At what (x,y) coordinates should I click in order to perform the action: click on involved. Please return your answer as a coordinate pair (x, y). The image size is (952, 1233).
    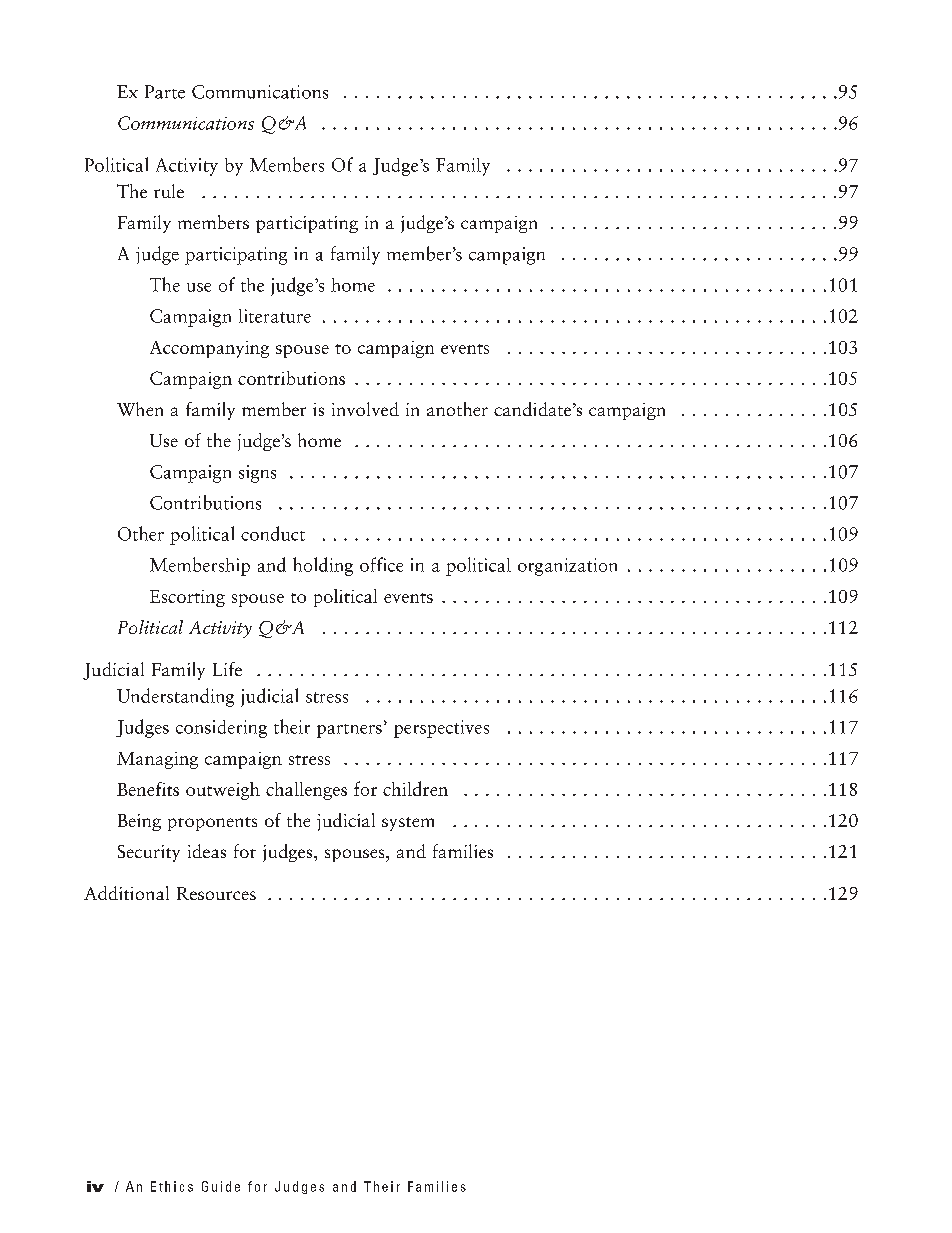
    Looking at the image, I should click on (365, 409).
